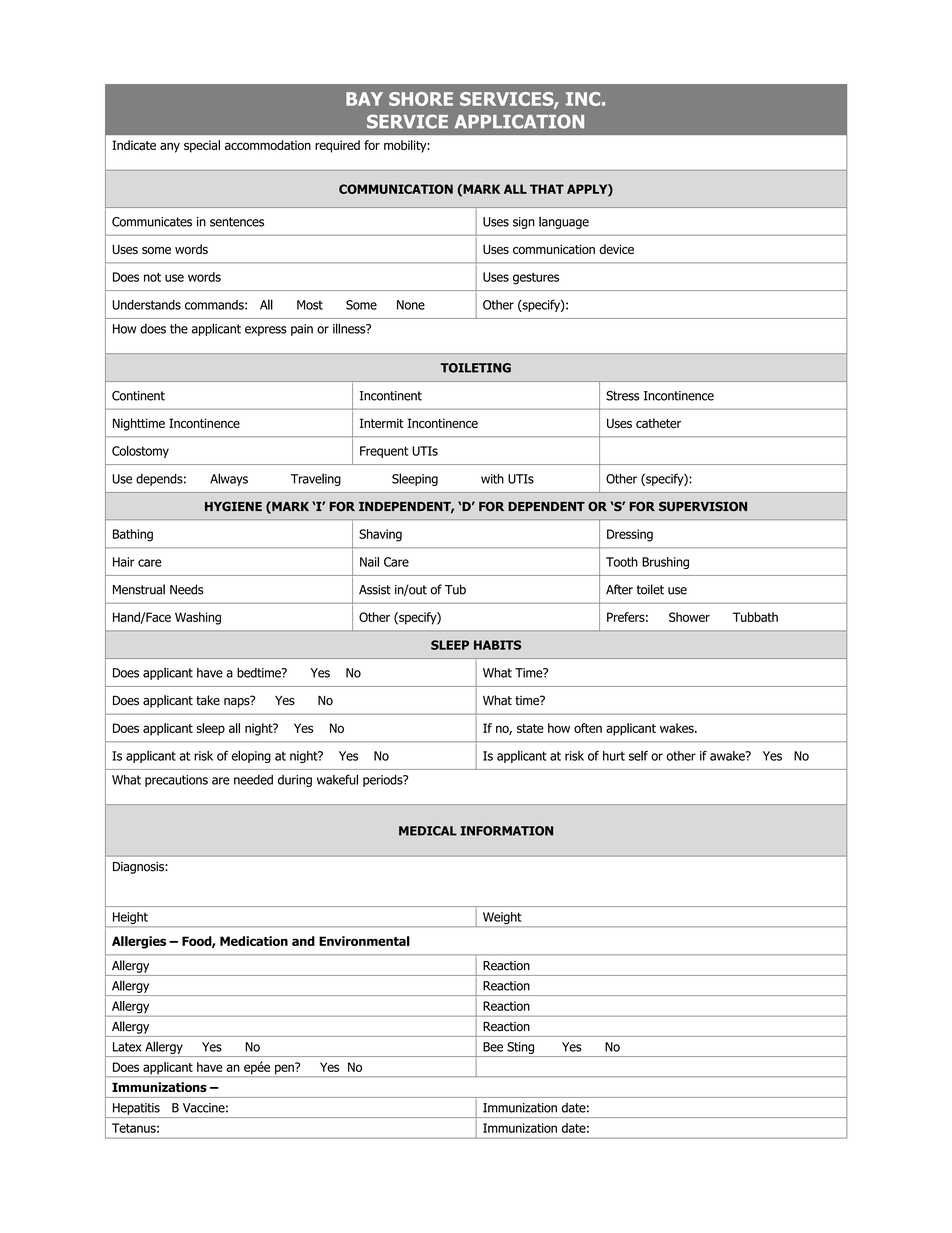 The width and height of the page is (952, 1233). I want to click on SHORE, so click(421, 99).
